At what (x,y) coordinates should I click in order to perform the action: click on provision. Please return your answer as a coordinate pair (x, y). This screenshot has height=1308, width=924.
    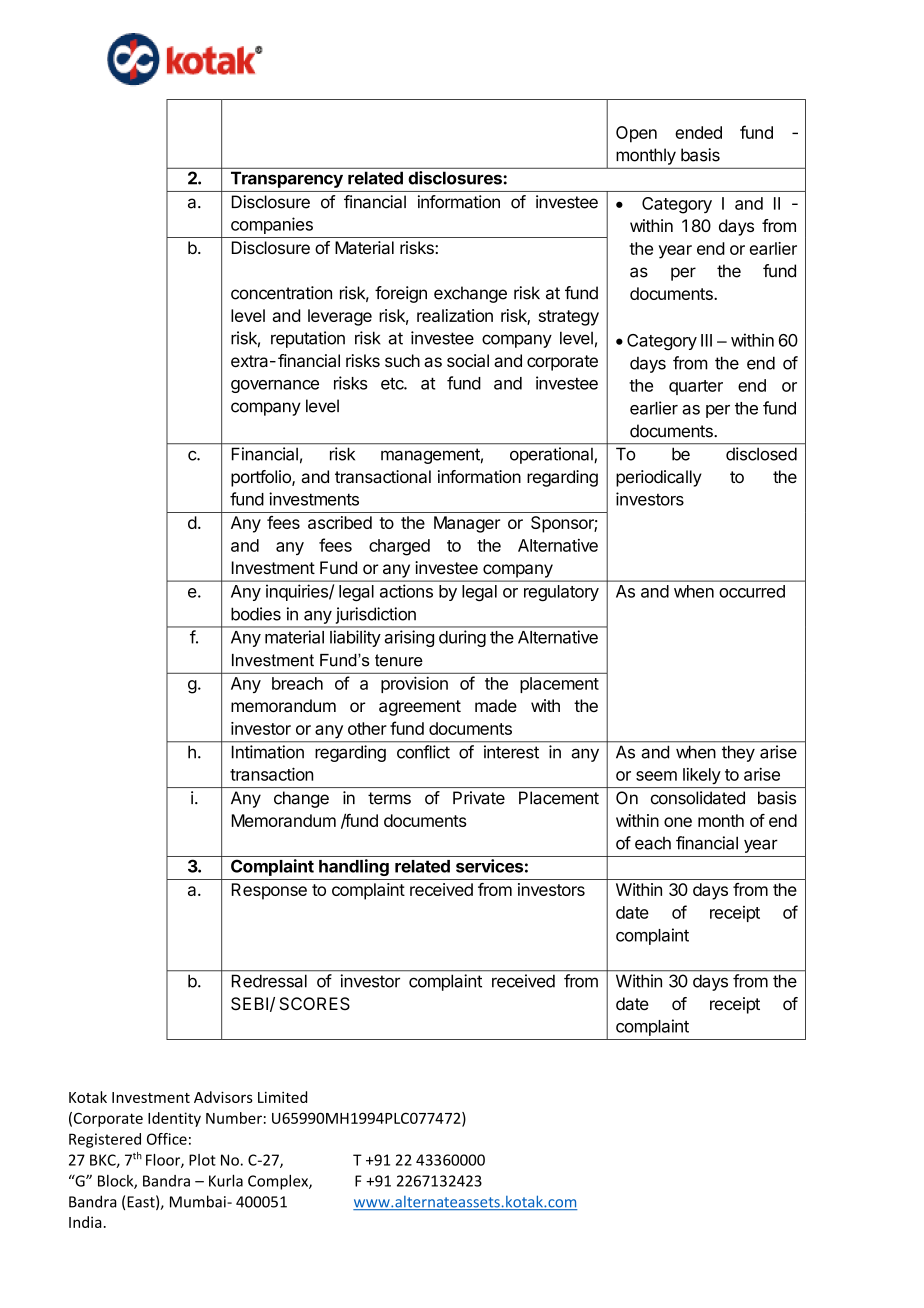
    Looking at the image, I should click on (414, 684).
